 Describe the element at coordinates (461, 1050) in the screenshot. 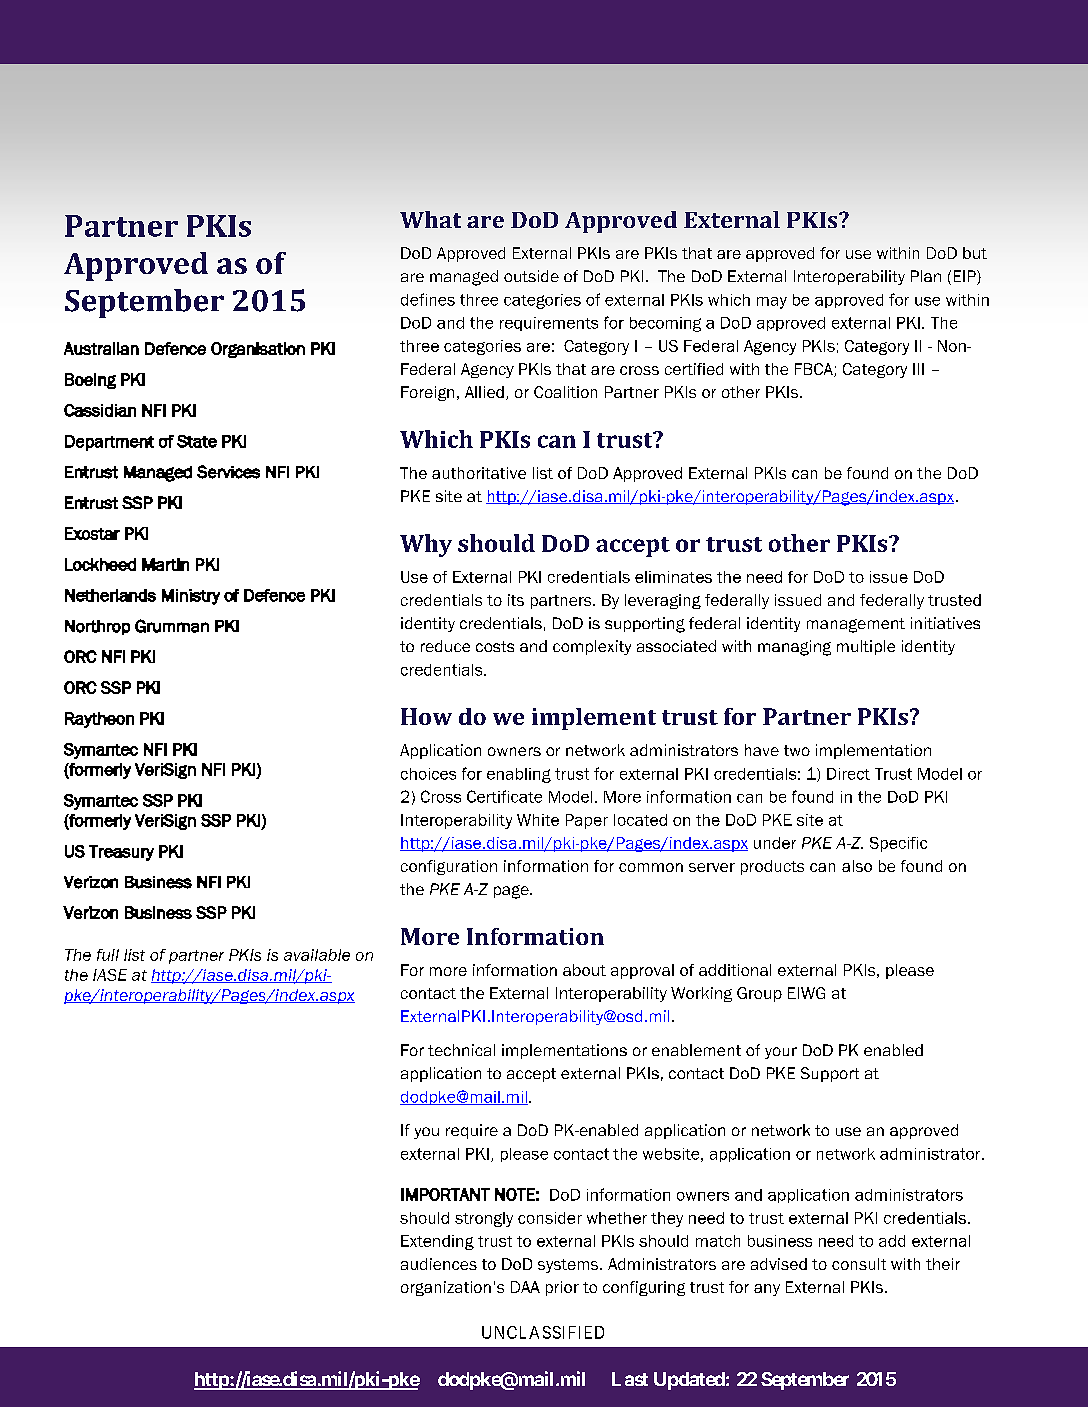

I see `technical` at that location.
